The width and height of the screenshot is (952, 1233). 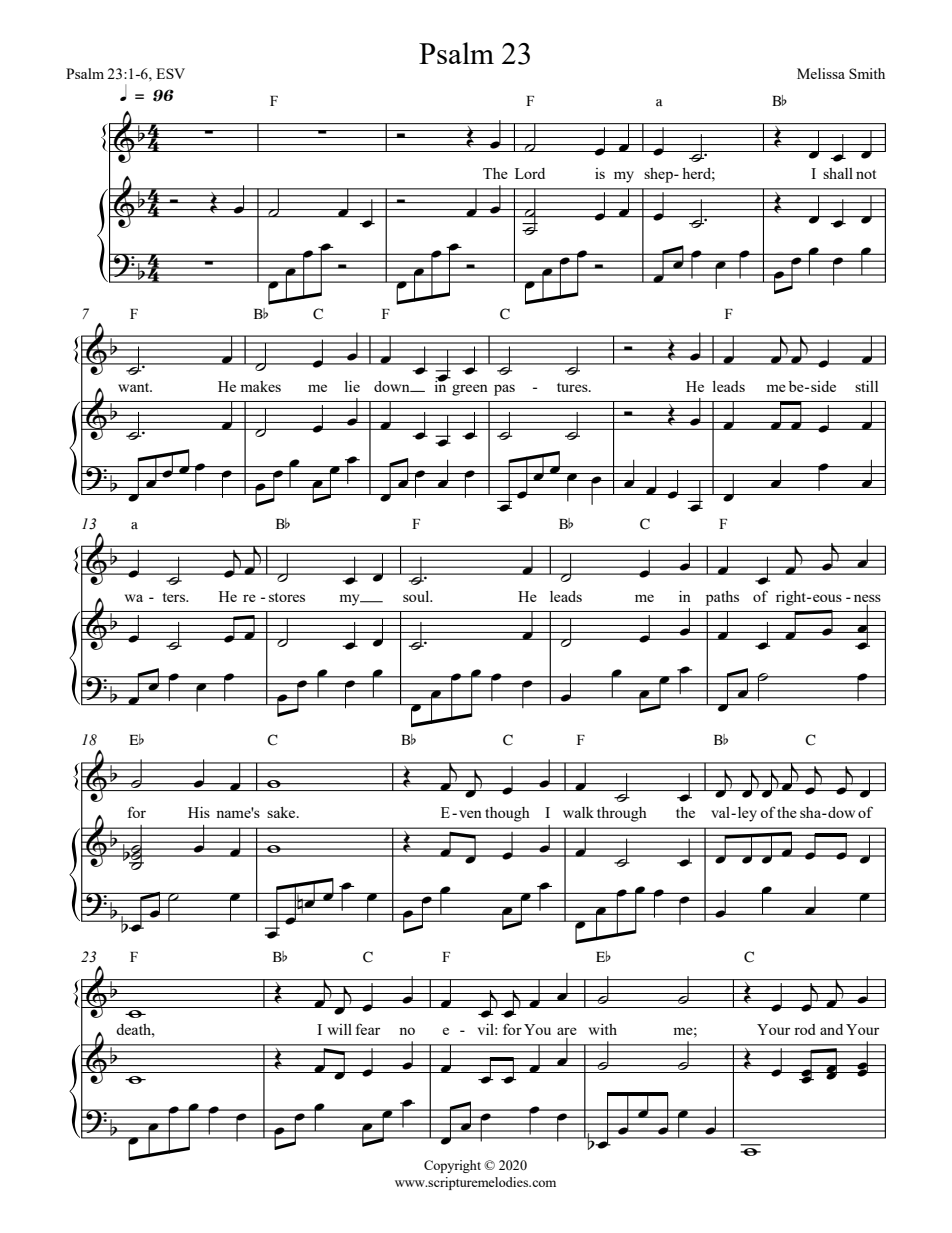 What do you see at coordinates (340, 1029) in the screenshot?
I see `will` at bounding box center [340, 1029].
